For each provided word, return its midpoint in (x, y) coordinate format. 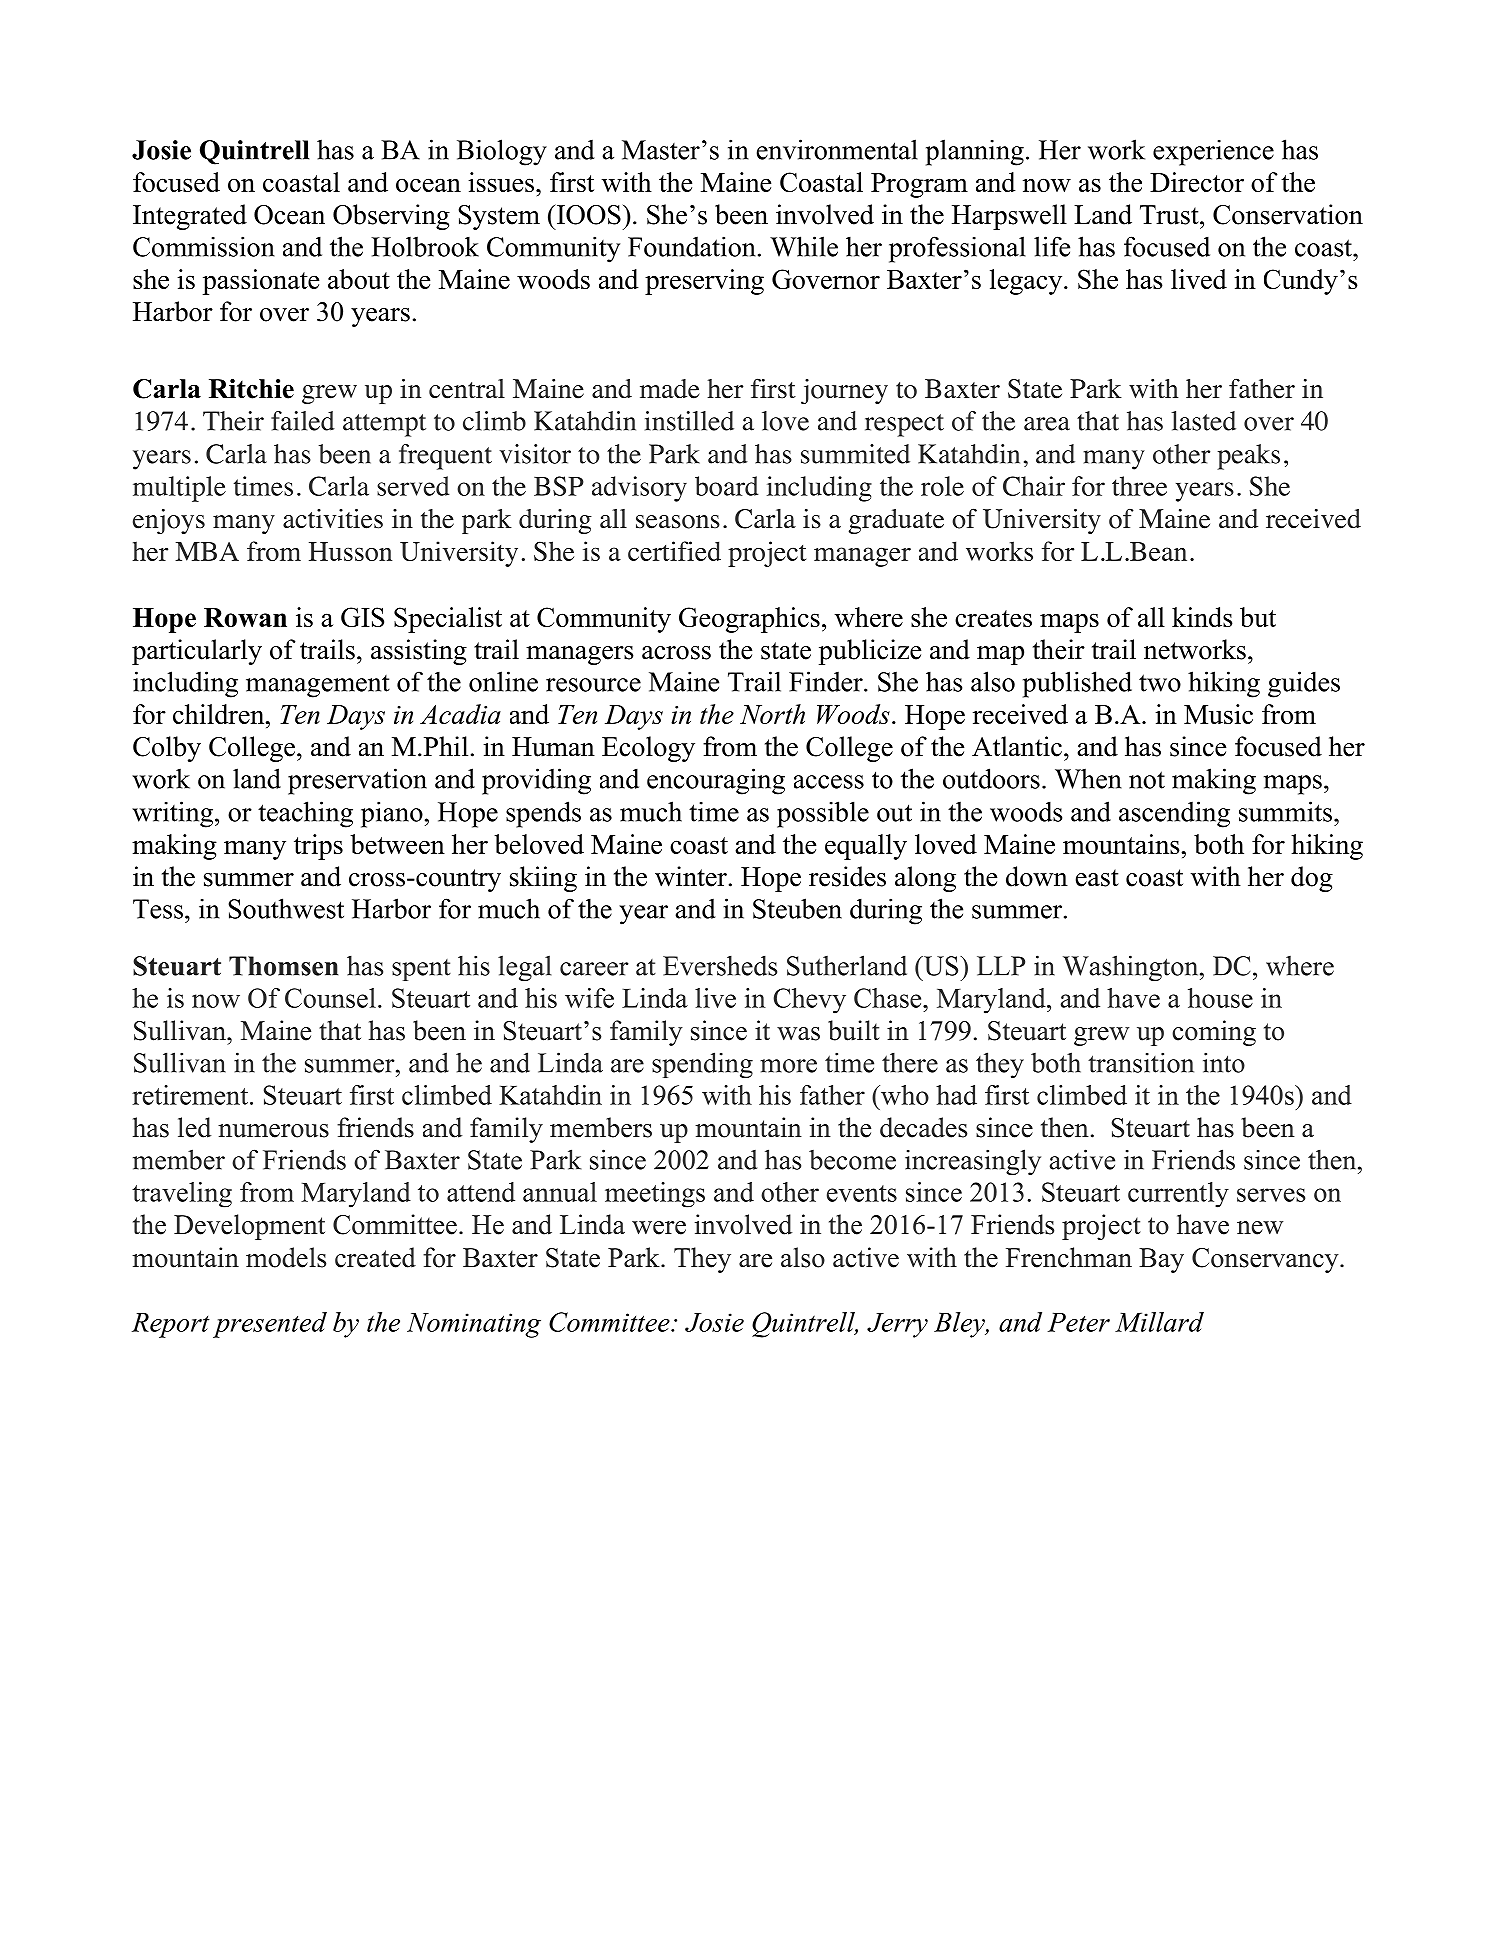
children (220, 714)
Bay (1161, 1260)
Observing (391, 217)
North (772, 714)
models (286, 1257)
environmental (837, 149)
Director (1197, 182)
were (659, 1228)
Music (1218, 714)
